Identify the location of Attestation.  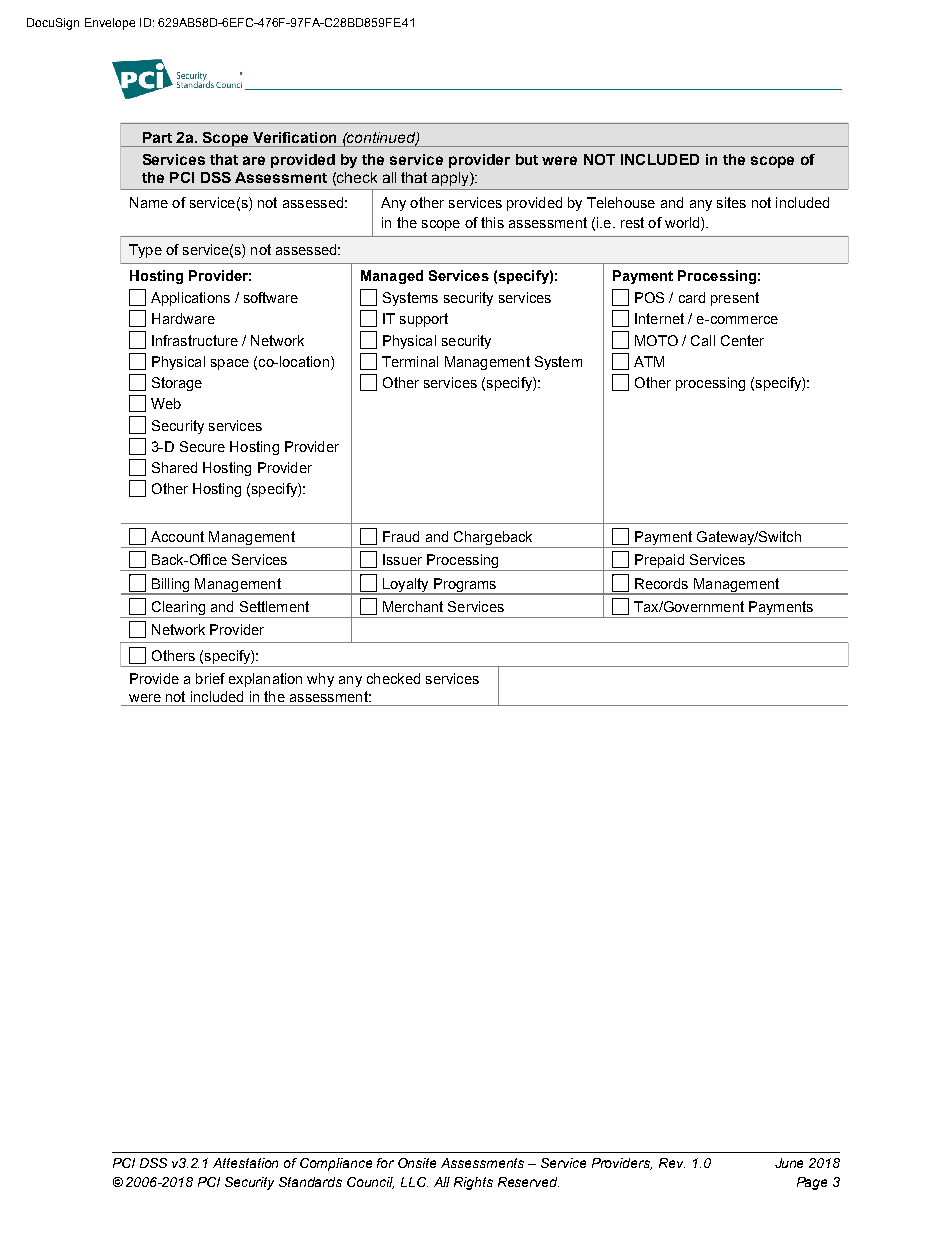
(245, 1163).
